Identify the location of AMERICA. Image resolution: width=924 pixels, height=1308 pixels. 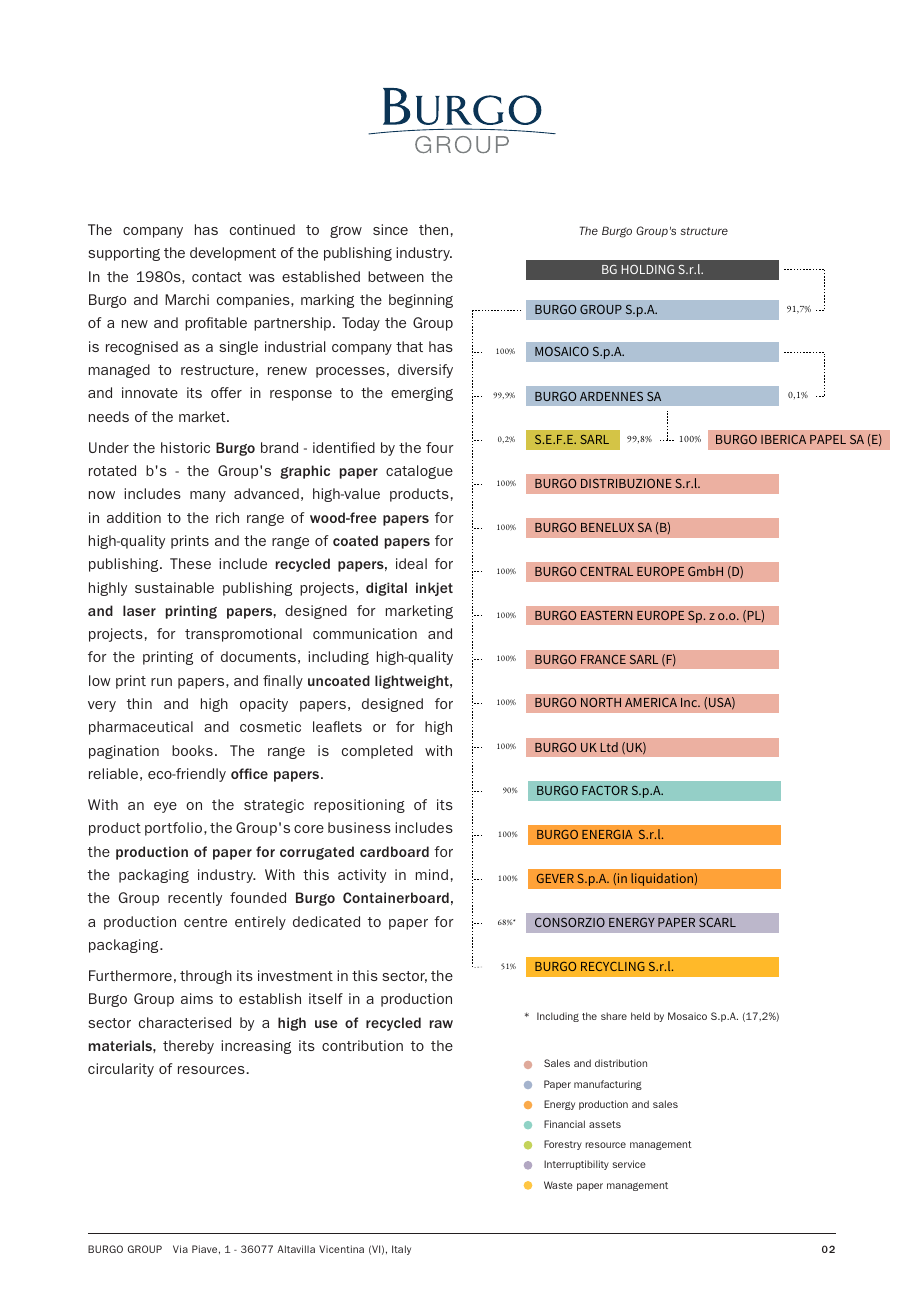
(651, 702).
